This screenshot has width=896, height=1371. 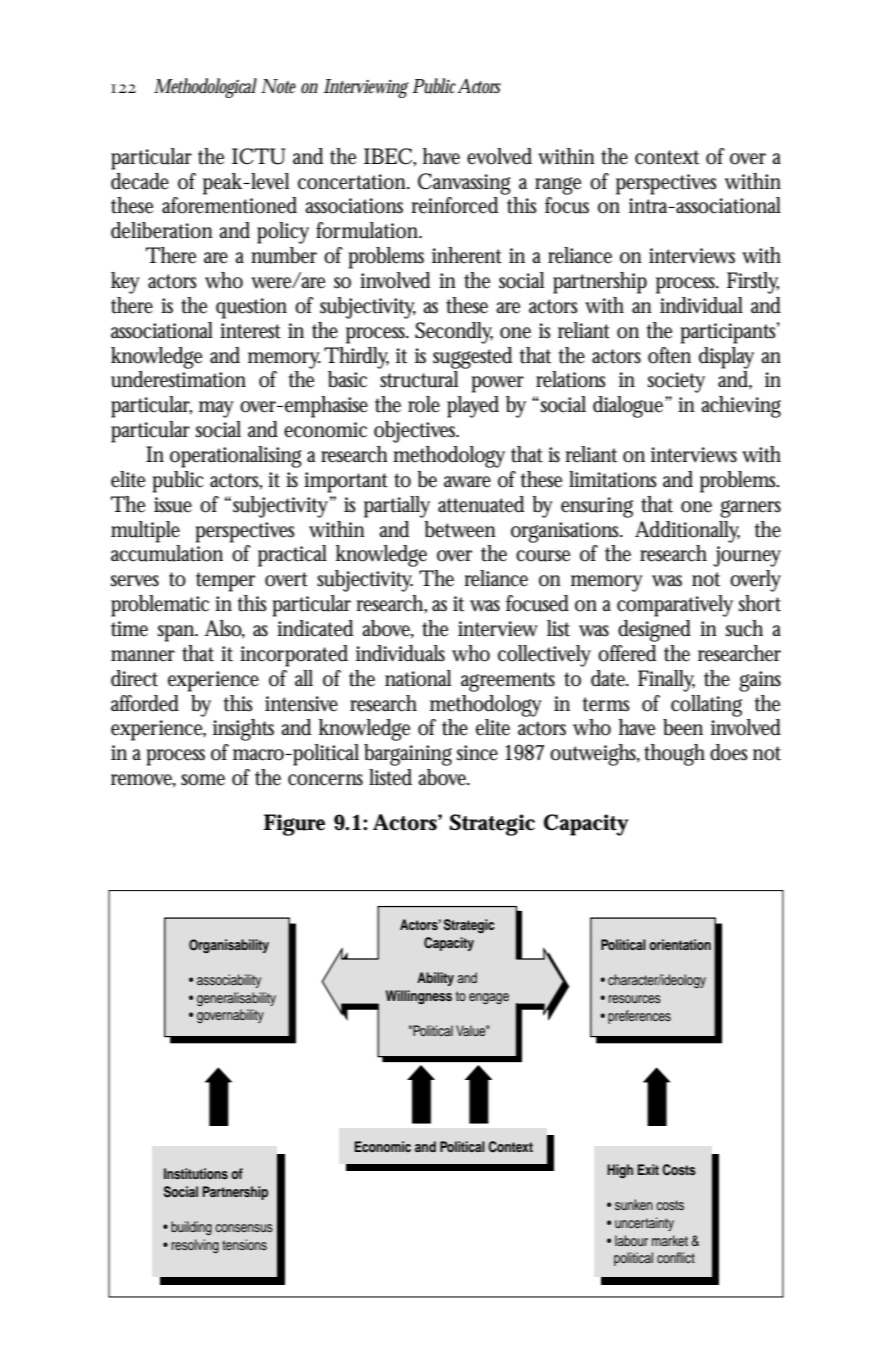 I want to click on building, so click(x=191, y=1228).
